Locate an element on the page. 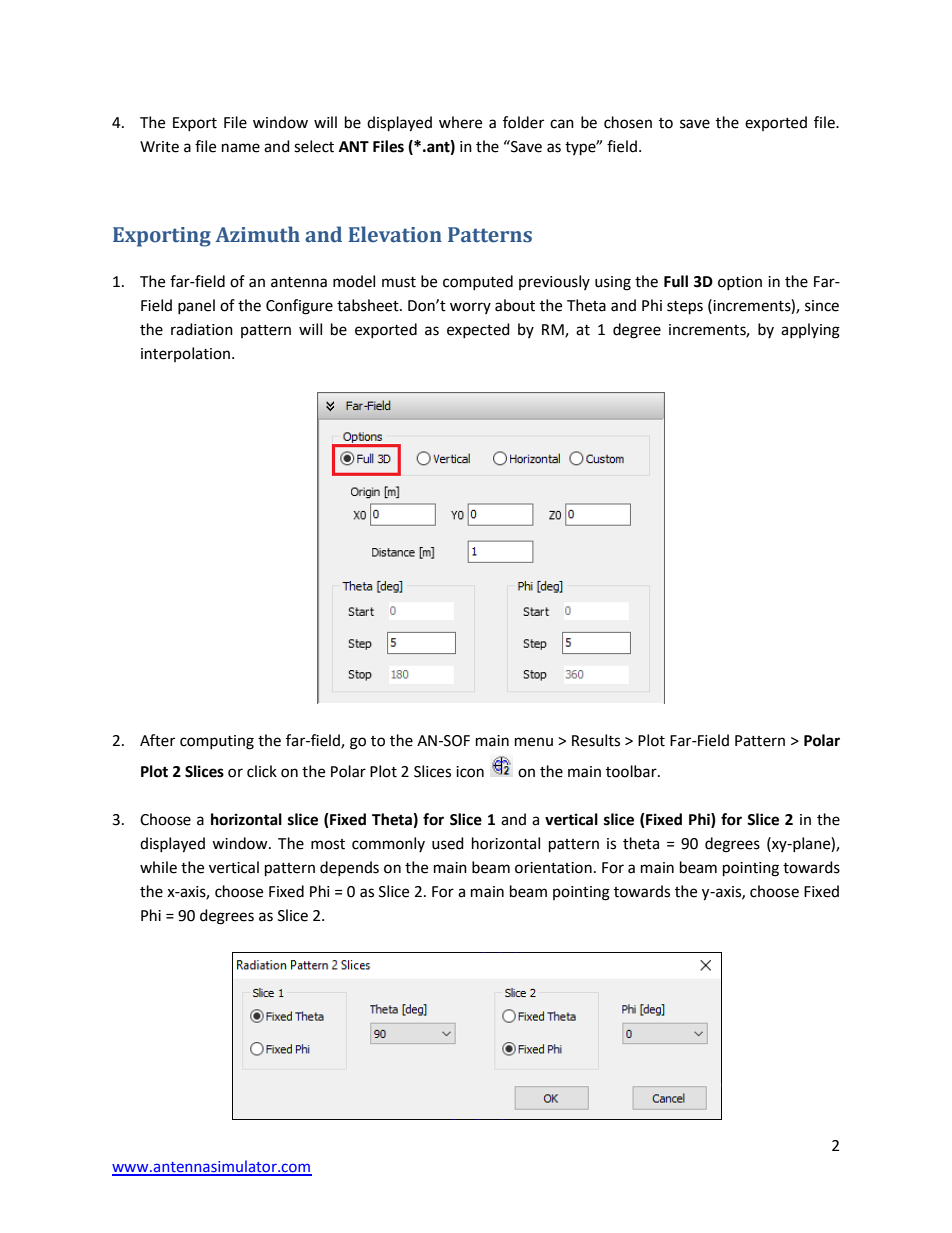 The width and height of the image is (952, 1233). Results is located at coordinates (596, 740).
